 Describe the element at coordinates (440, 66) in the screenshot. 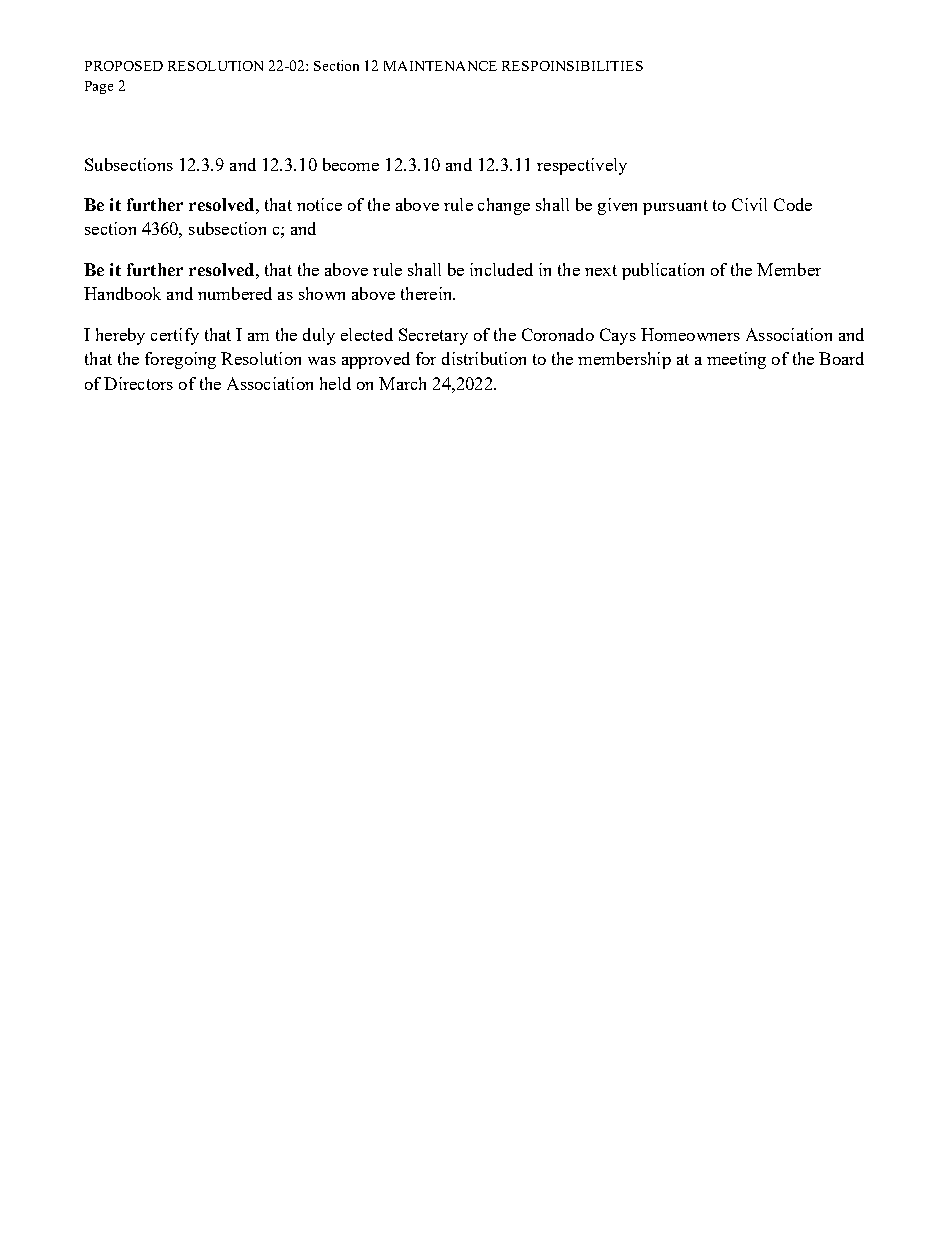

I see `MAINTENANCE` at that location.
